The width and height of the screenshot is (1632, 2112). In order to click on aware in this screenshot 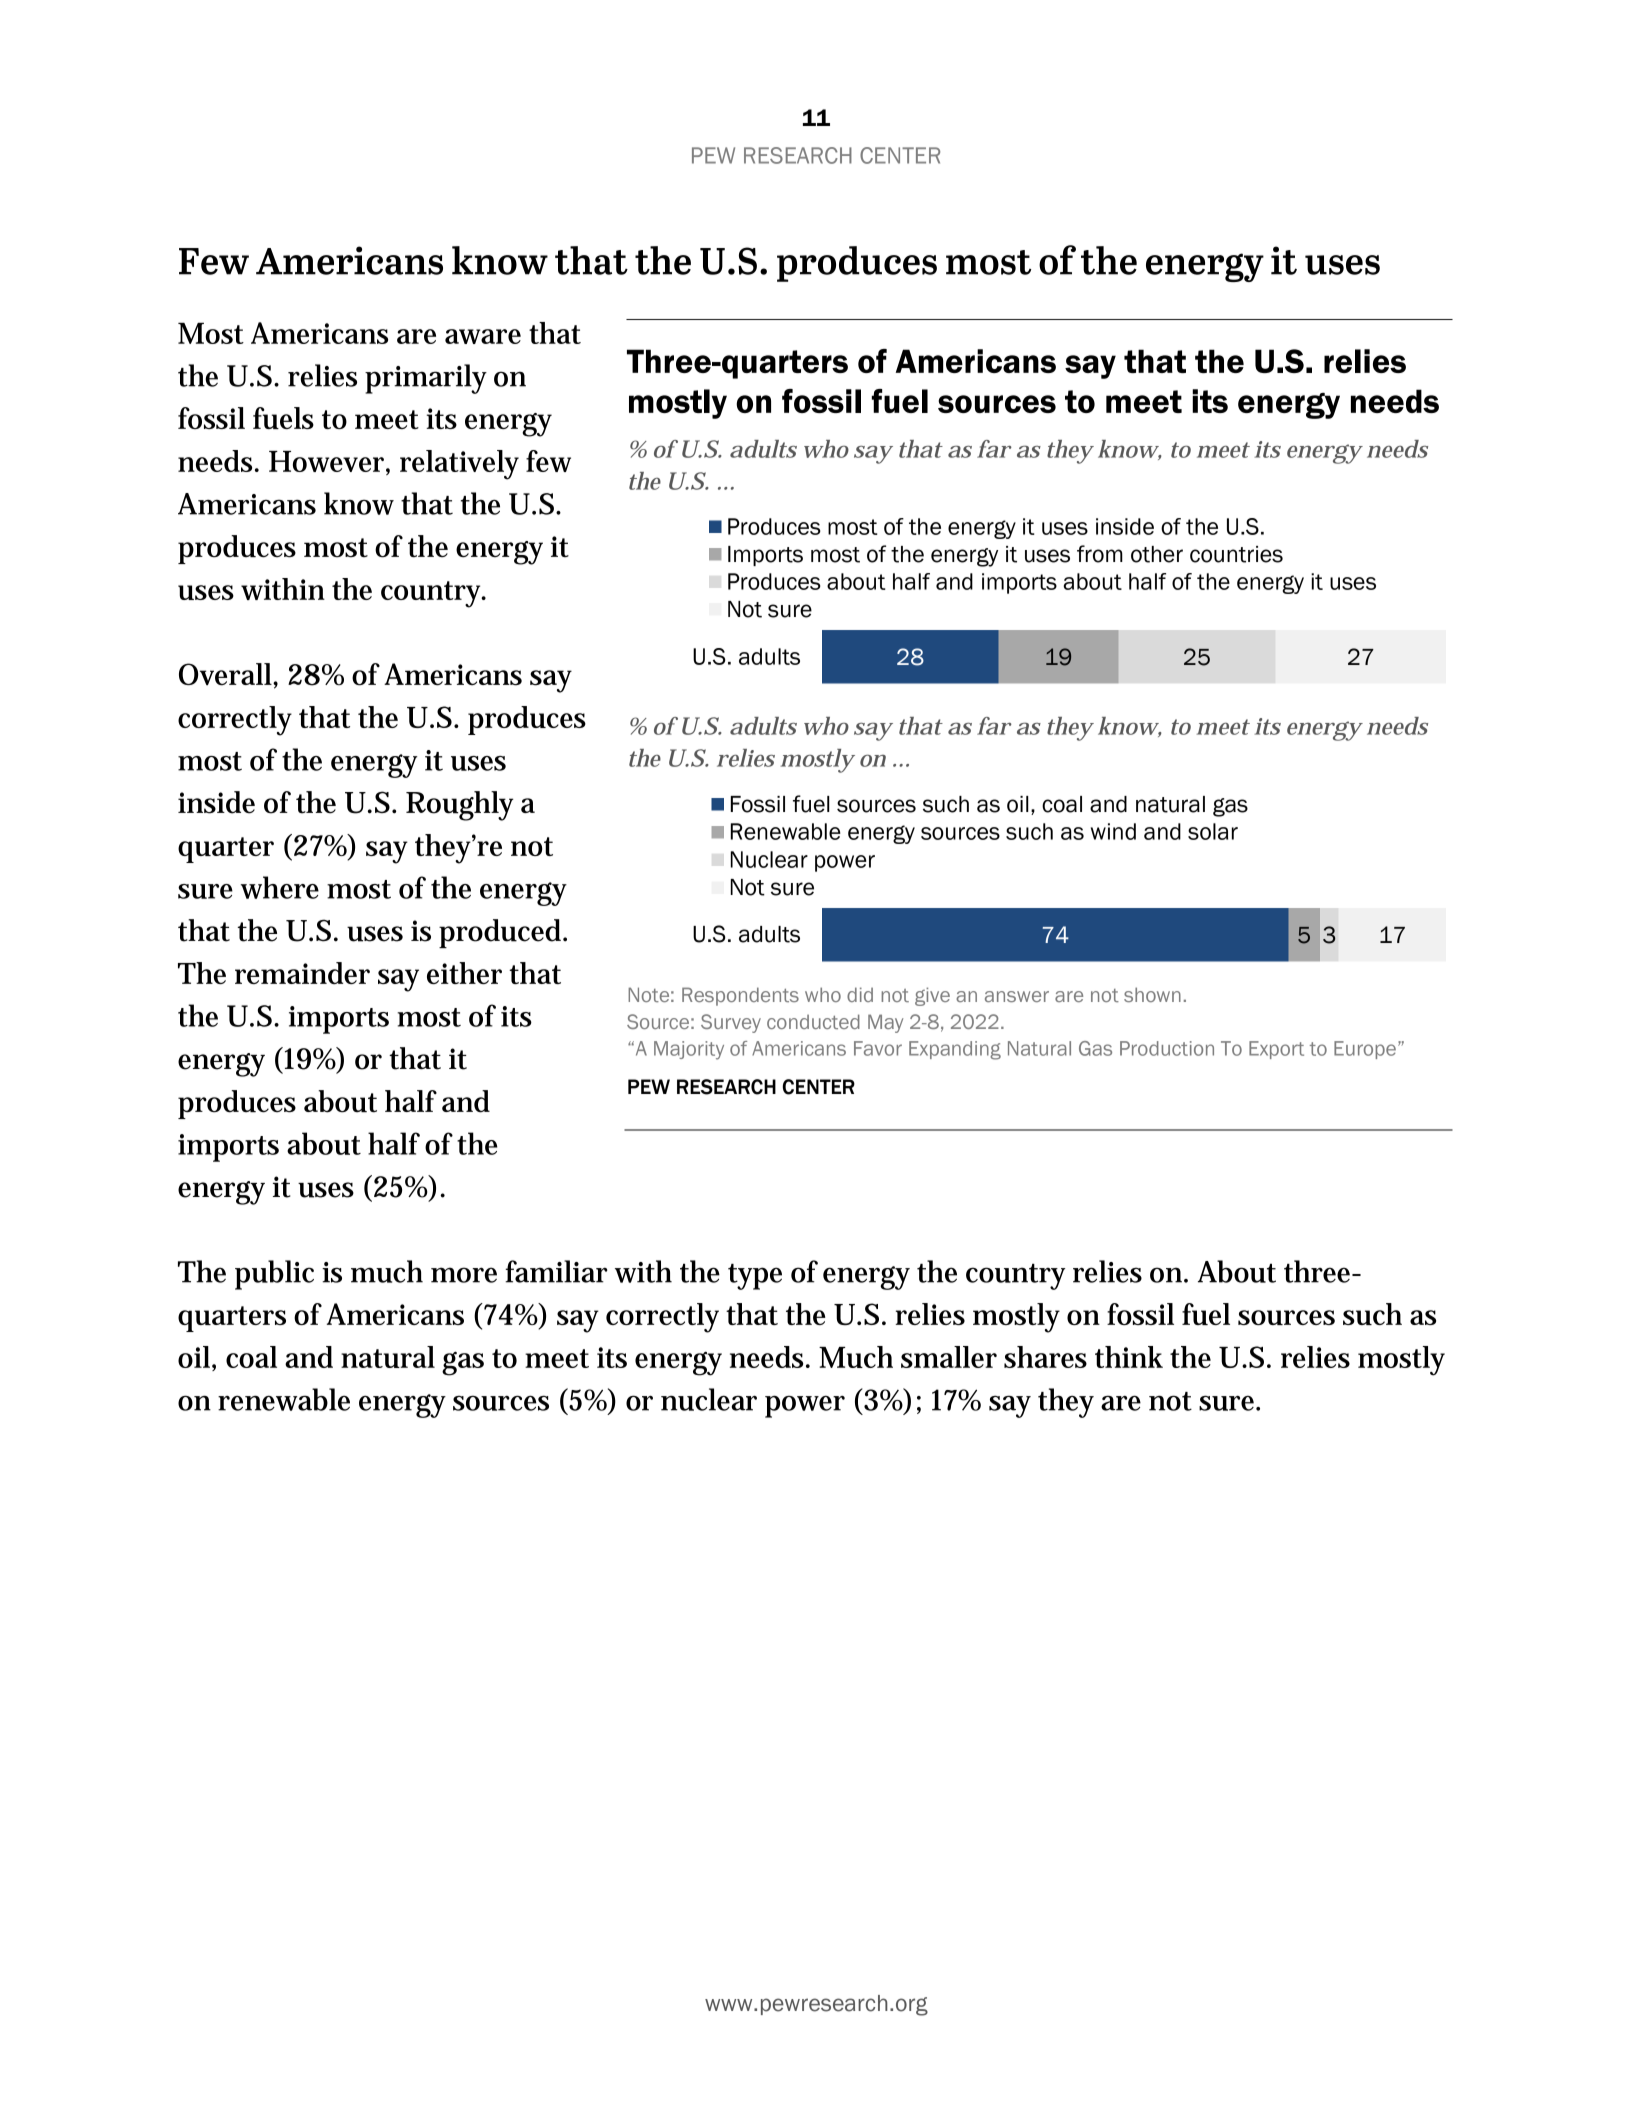, I will do `click(483, 336)`.
